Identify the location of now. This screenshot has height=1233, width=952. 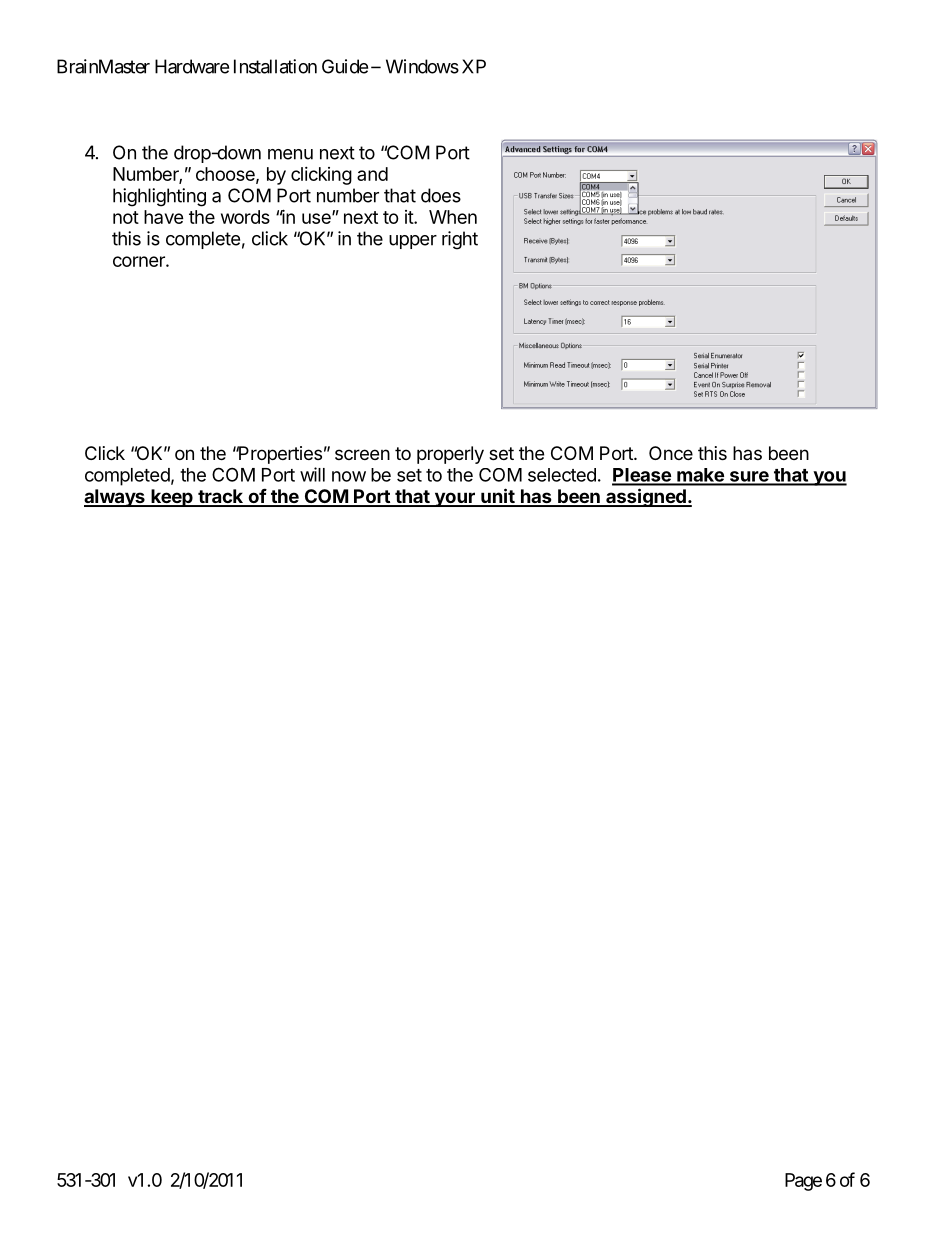
(349, 476).
